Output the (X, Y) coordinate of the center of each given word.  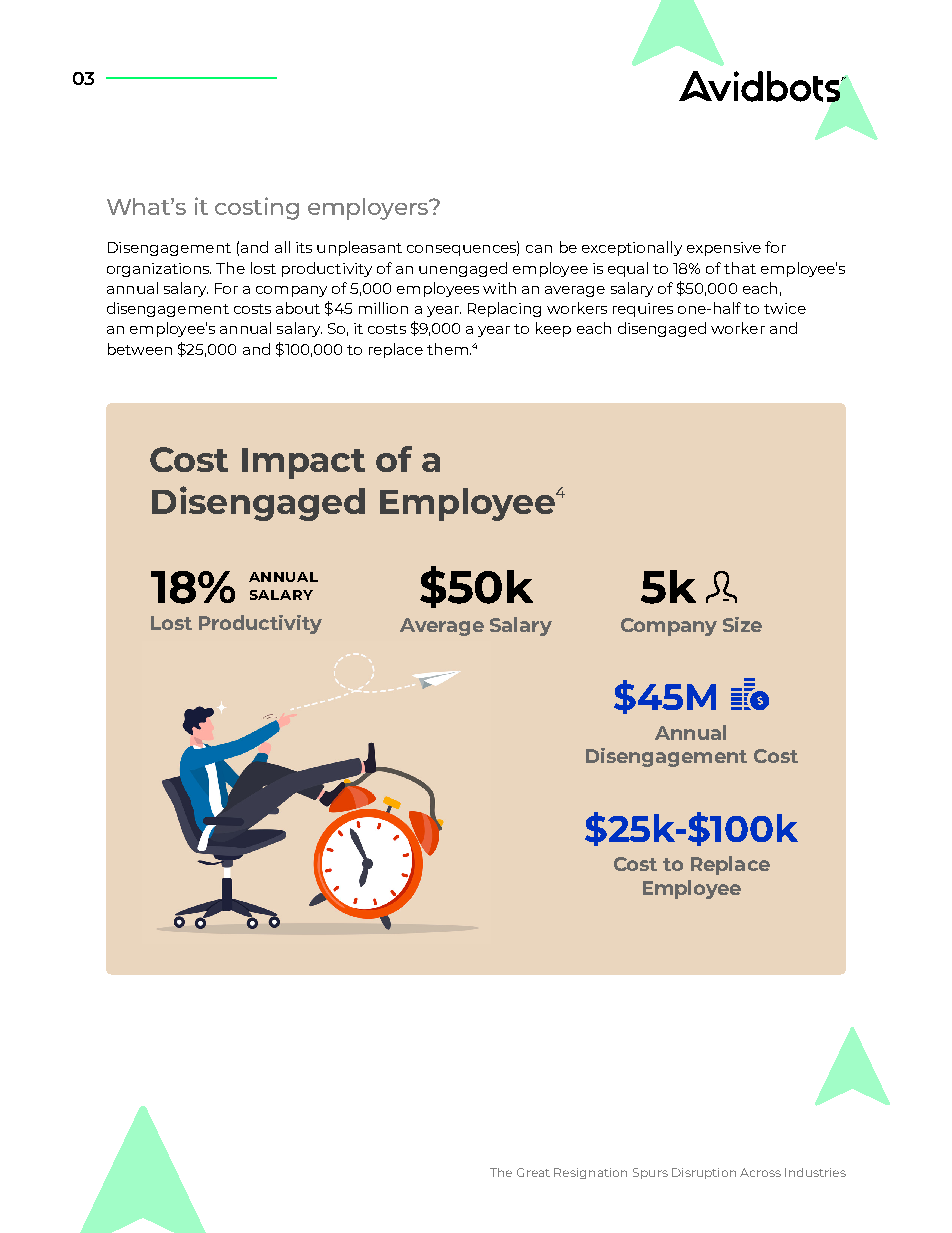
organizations (159, 270)
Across (760, 1172)
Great (533, 1172)
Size (742, 624)
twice (785, 308)
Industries (815, 1172)
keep (553, 329)
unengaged (463, 269)
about (298, 308)
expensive (724, 249)
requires (643, 310)
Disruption (704, 1173)
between (140, 349)
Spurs (650, 1173)
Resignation (590, 1173)
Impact (303, 463)
